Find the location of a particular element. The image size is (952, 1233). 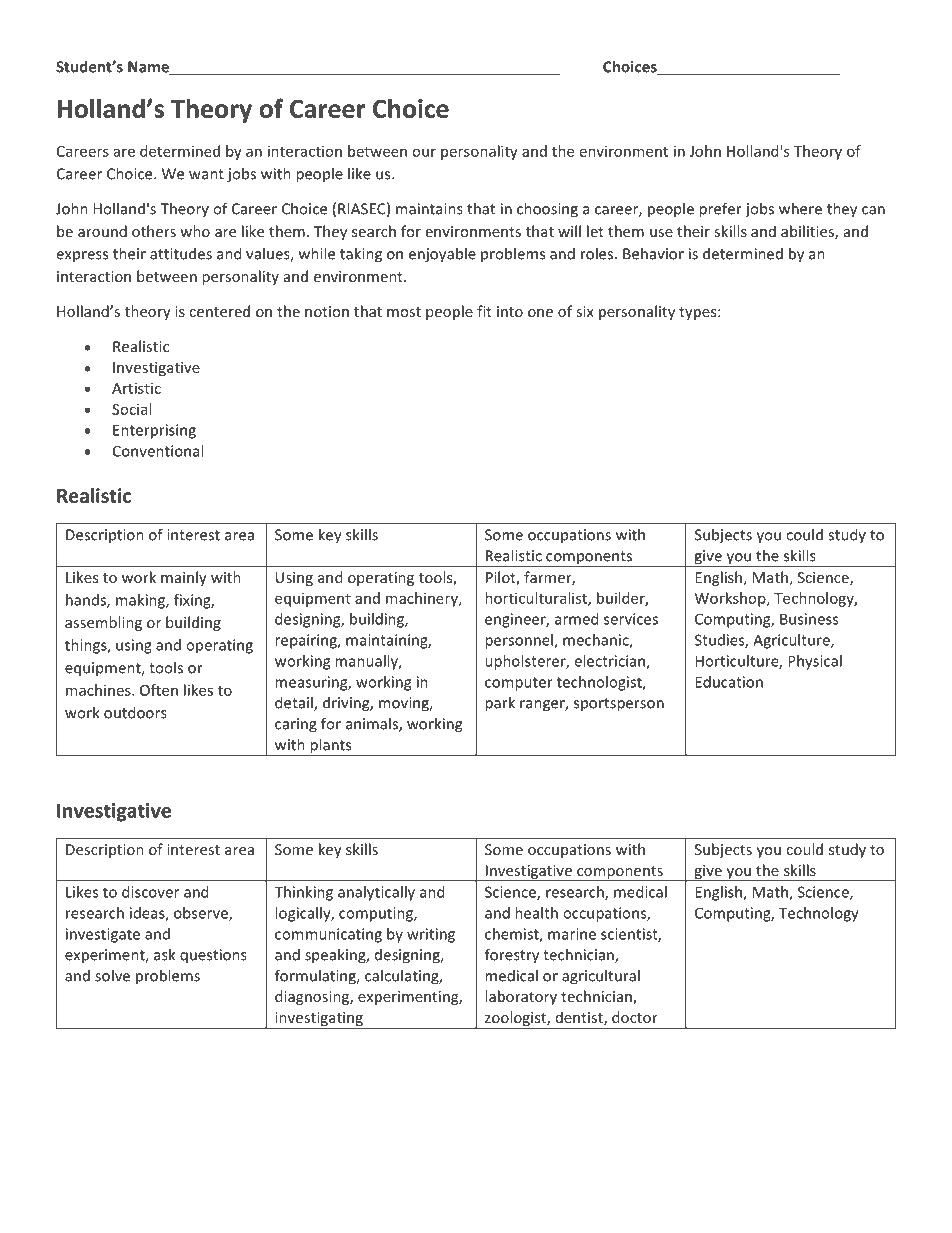

personnel is located at coordinates (520, 641).
